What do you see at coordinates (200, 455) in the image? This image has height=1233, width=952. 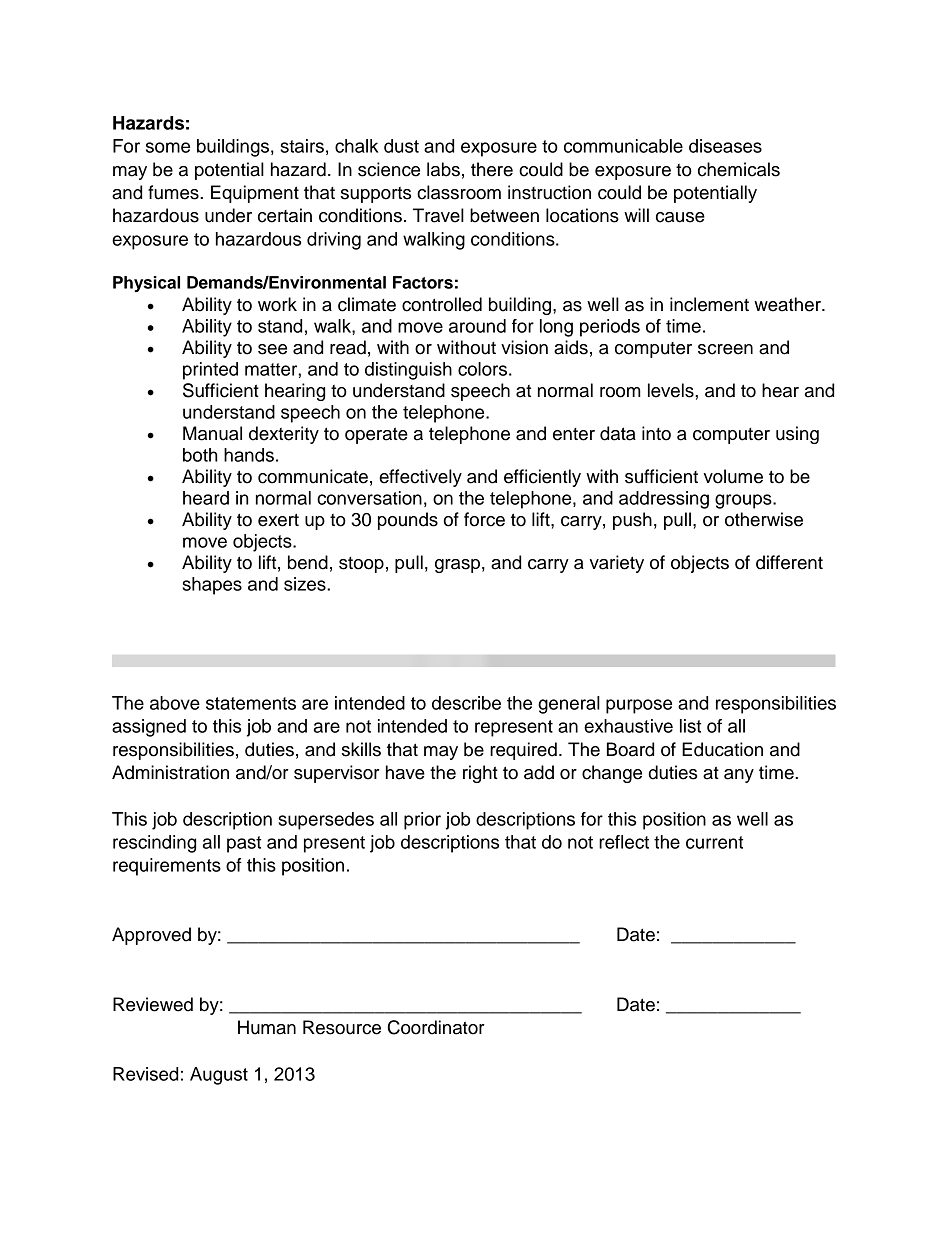 I see `both` at bounding box center [200, 455].
